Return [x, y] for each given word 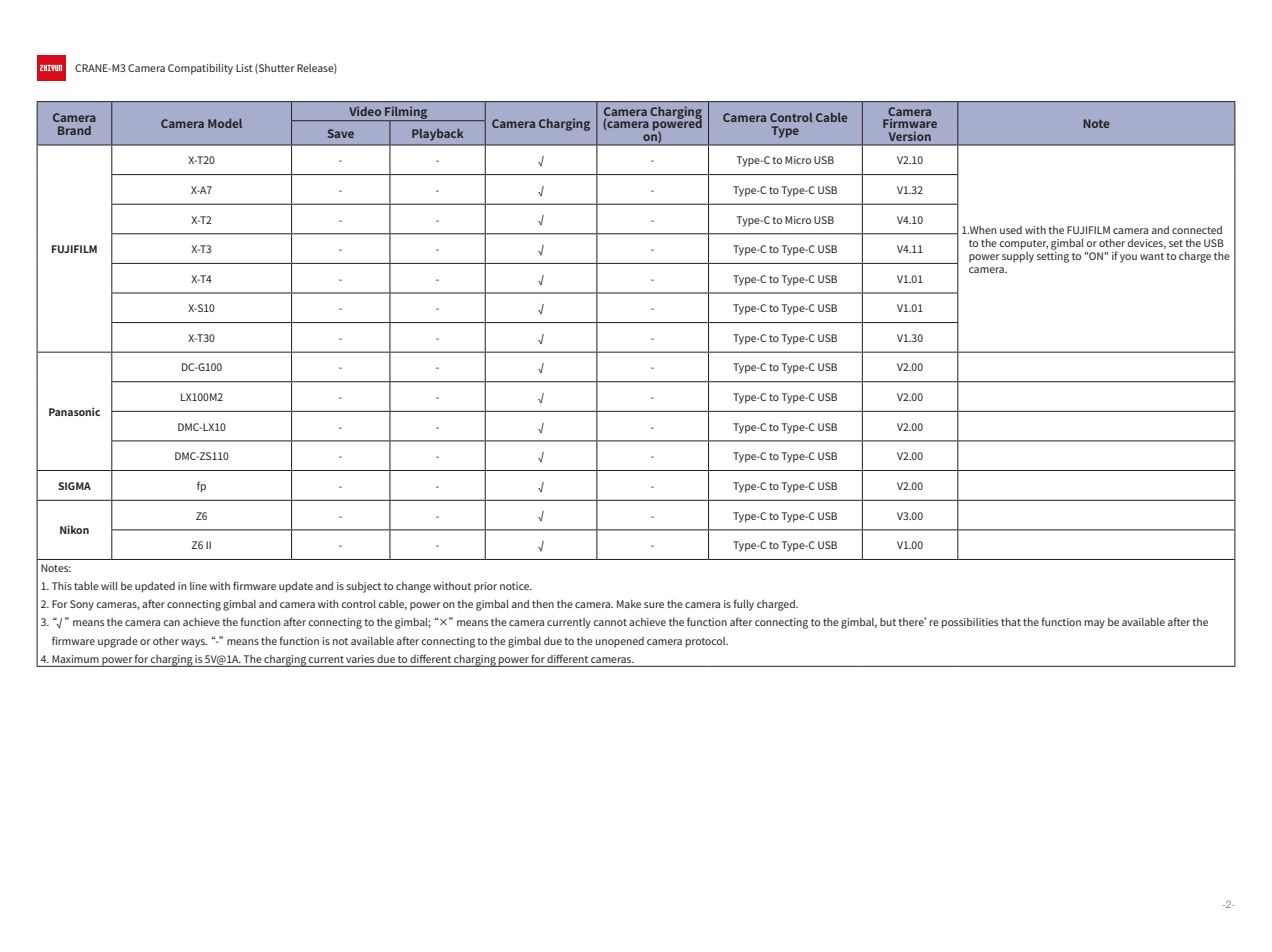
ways [194, 643]
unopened [619, 642]
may [1095, 624]
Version [910, 136]
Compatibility [200, 69]
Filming [406, 114]
